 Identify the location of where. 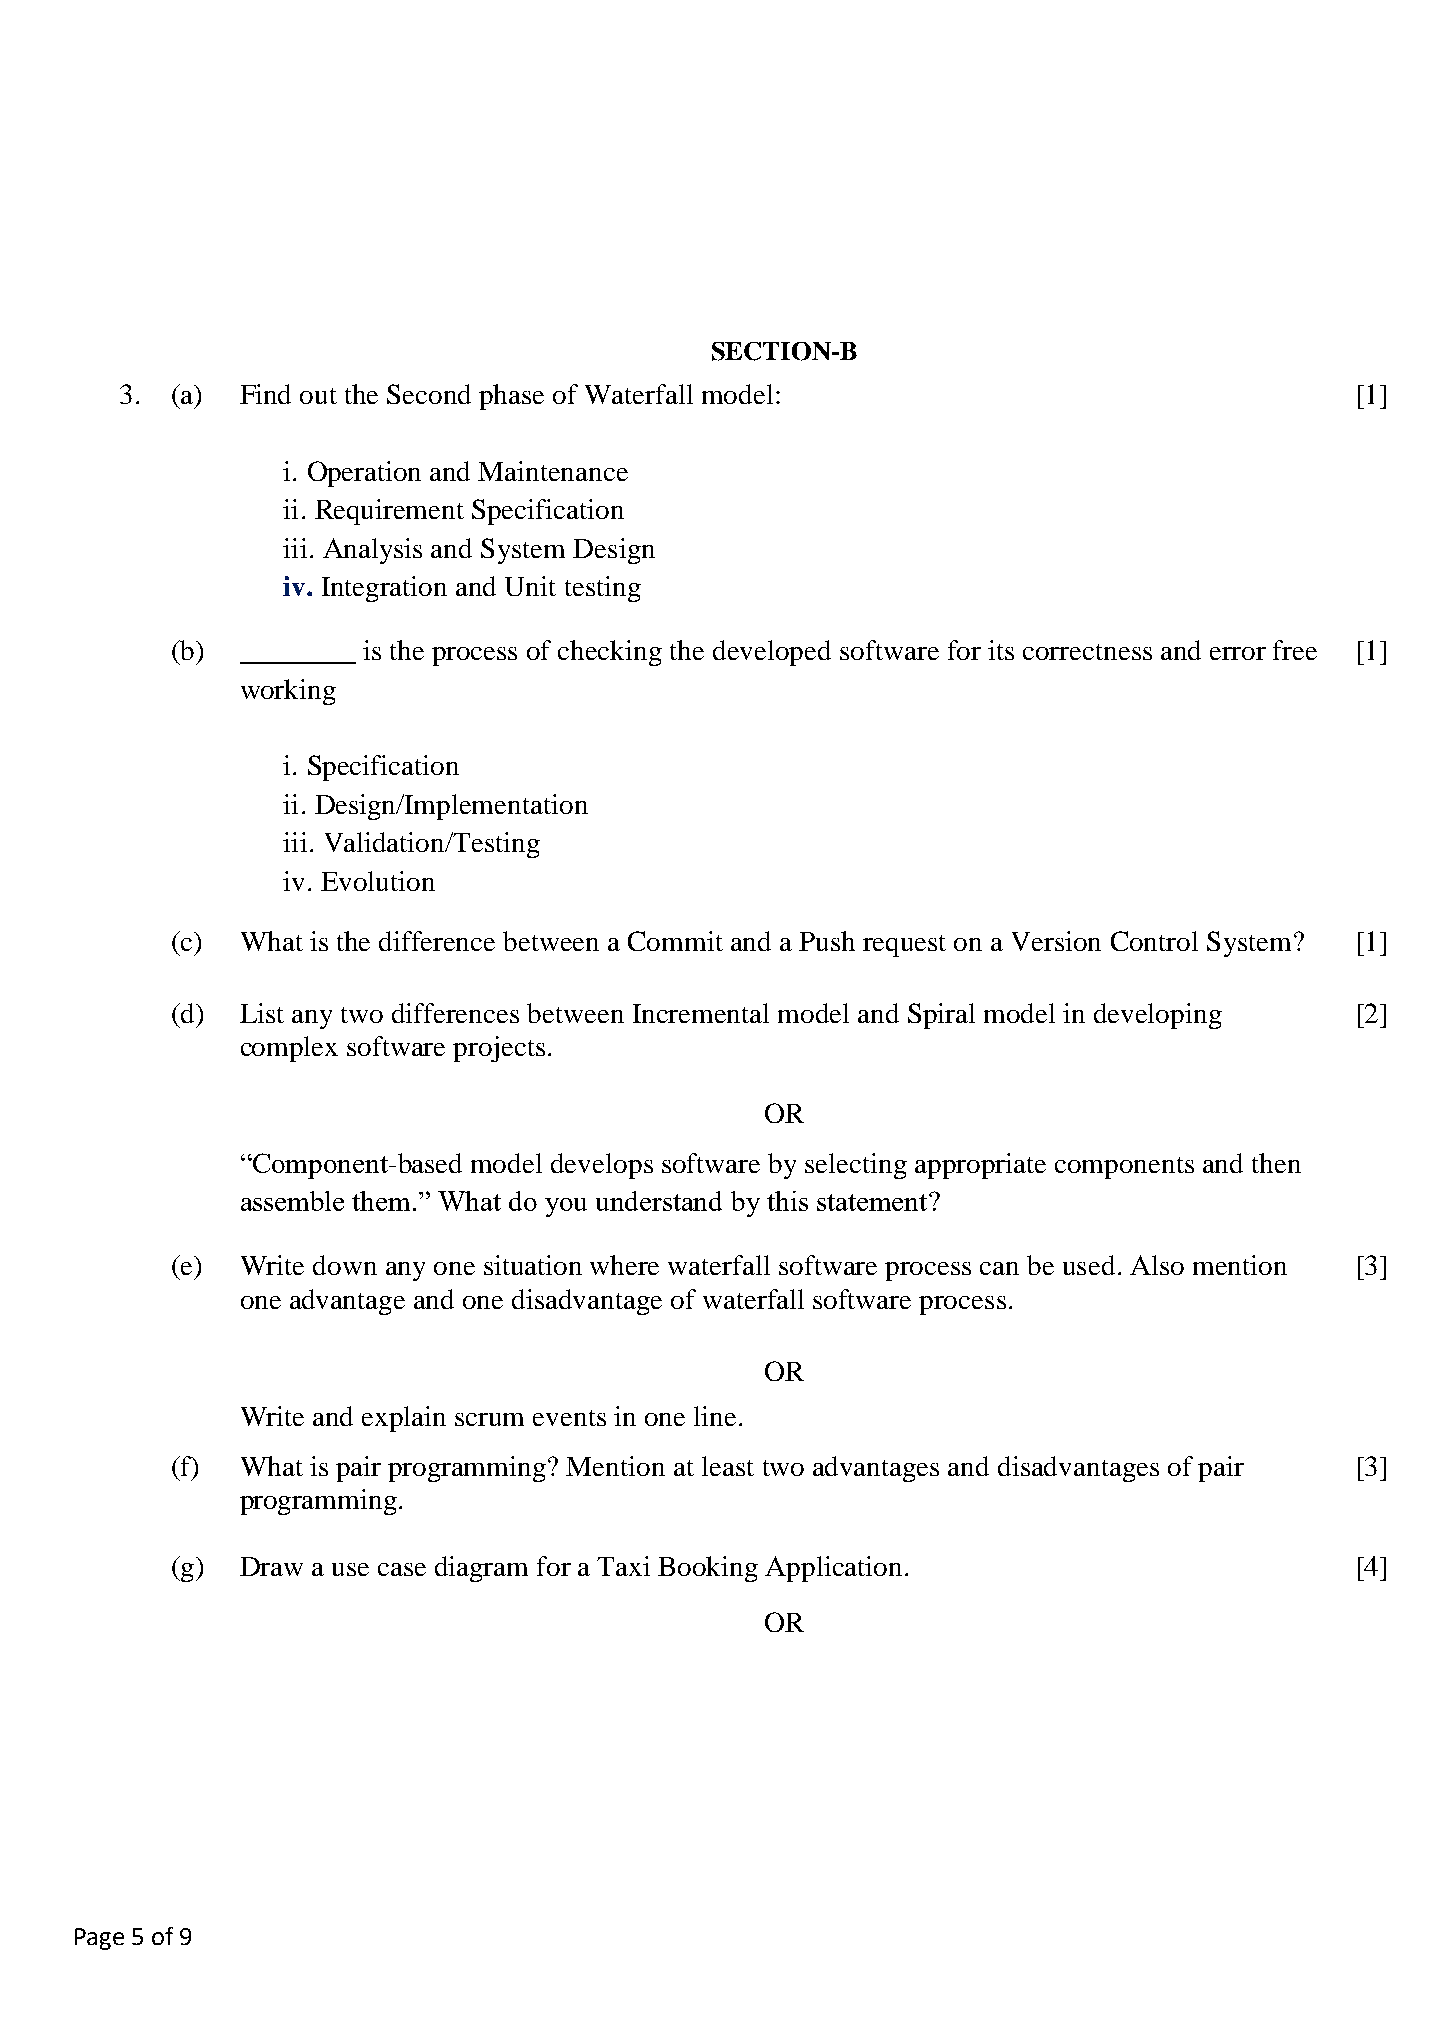
(624, 1265).
